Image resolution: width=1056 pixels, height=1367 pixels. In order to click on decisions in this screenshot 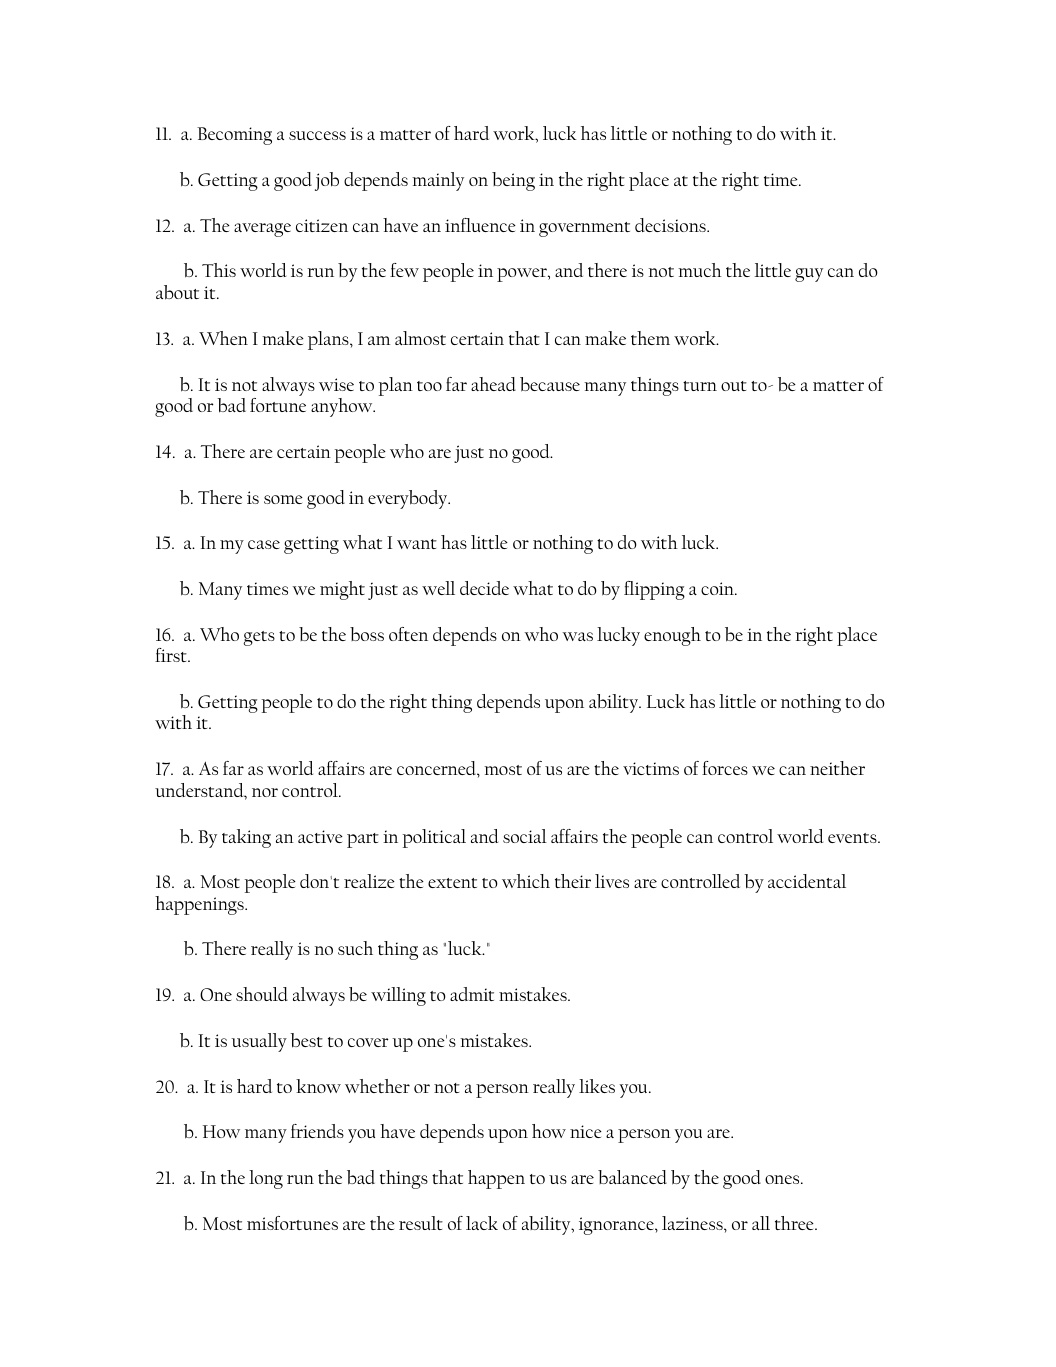, I will do `click(671, 225)`.
